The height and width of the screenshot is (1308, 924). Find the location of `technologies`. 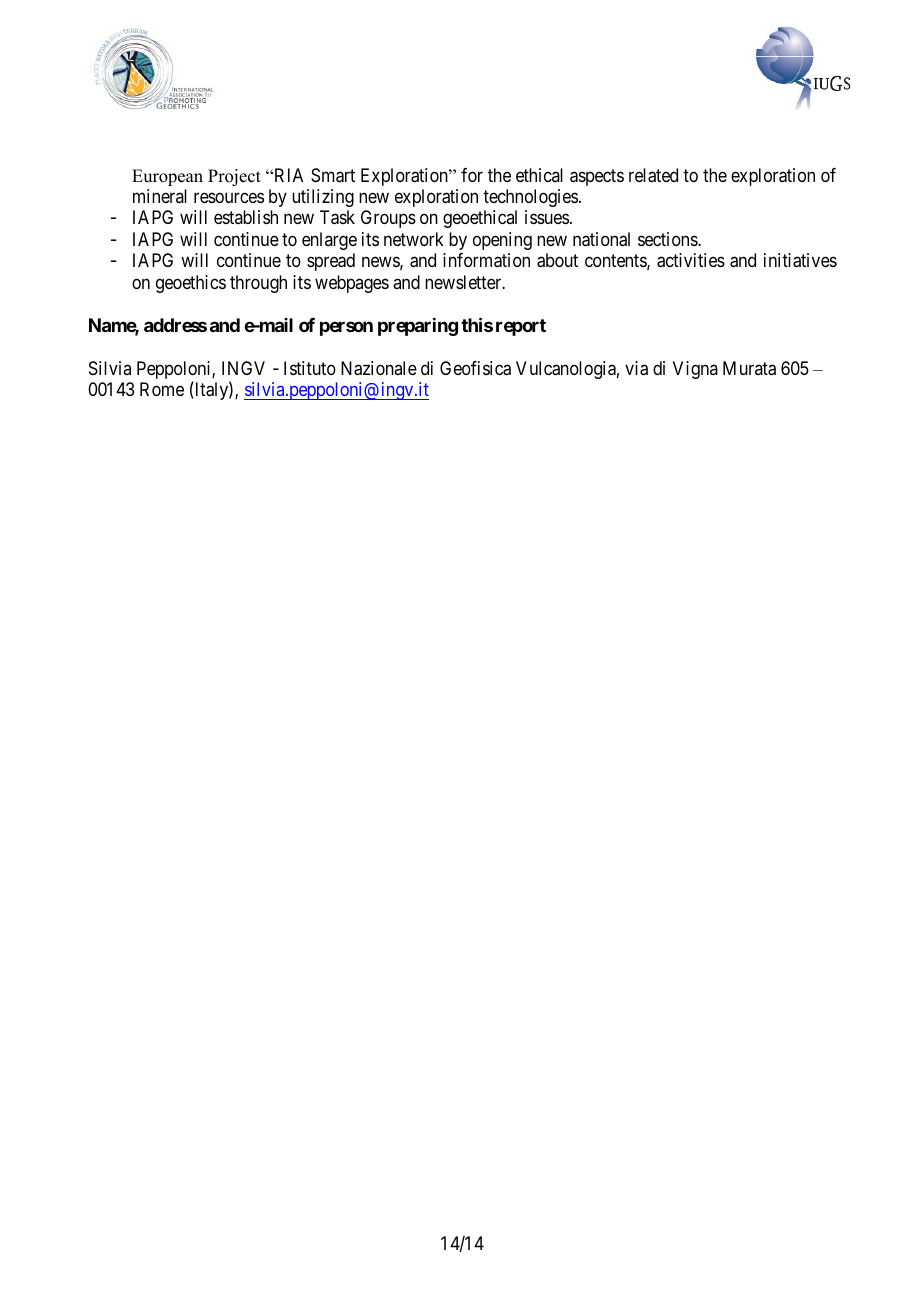

technologies is located at coordinates (530, 198).
